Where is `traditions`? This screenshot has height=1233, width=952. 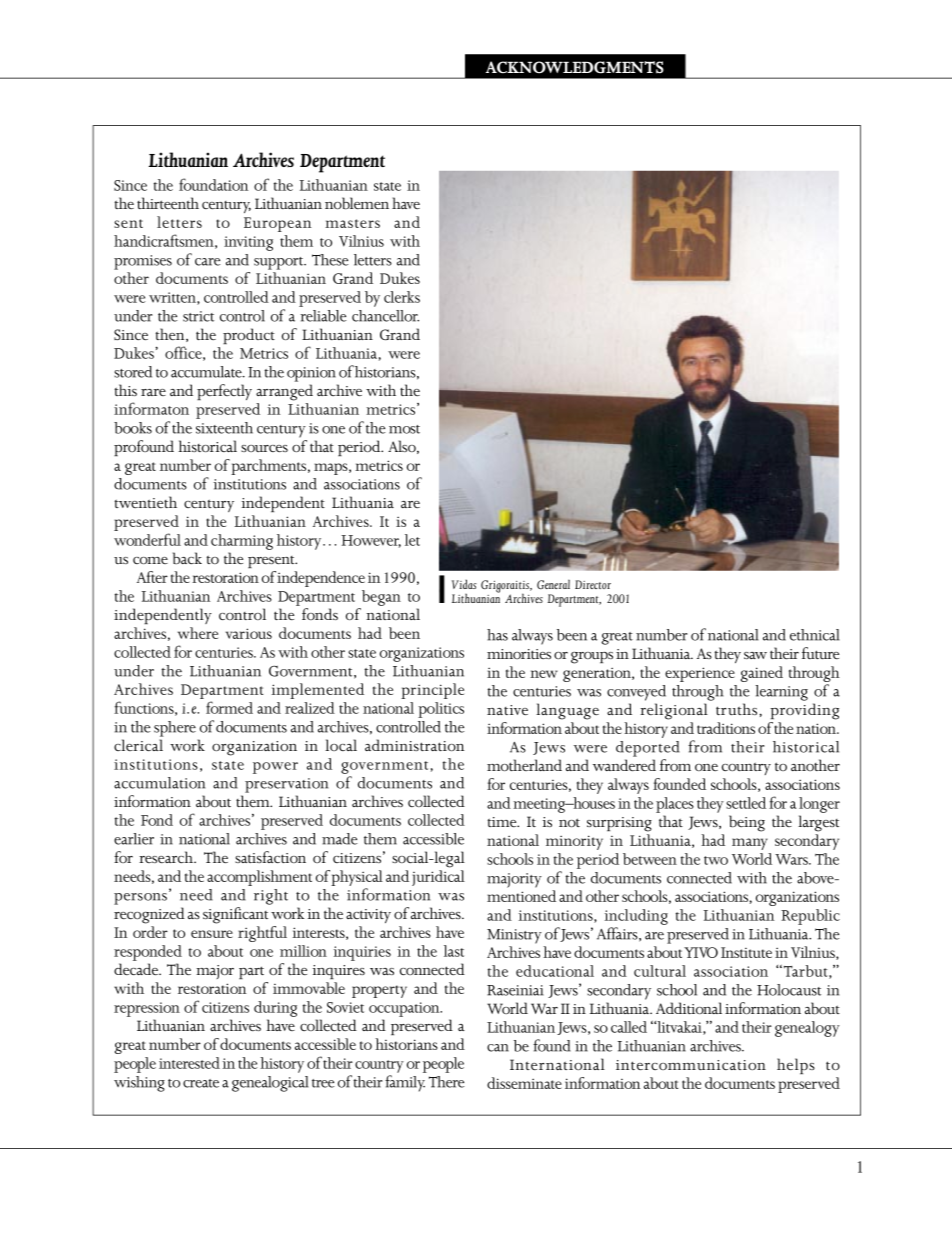
traditions is located at coordinates (726, 728).
